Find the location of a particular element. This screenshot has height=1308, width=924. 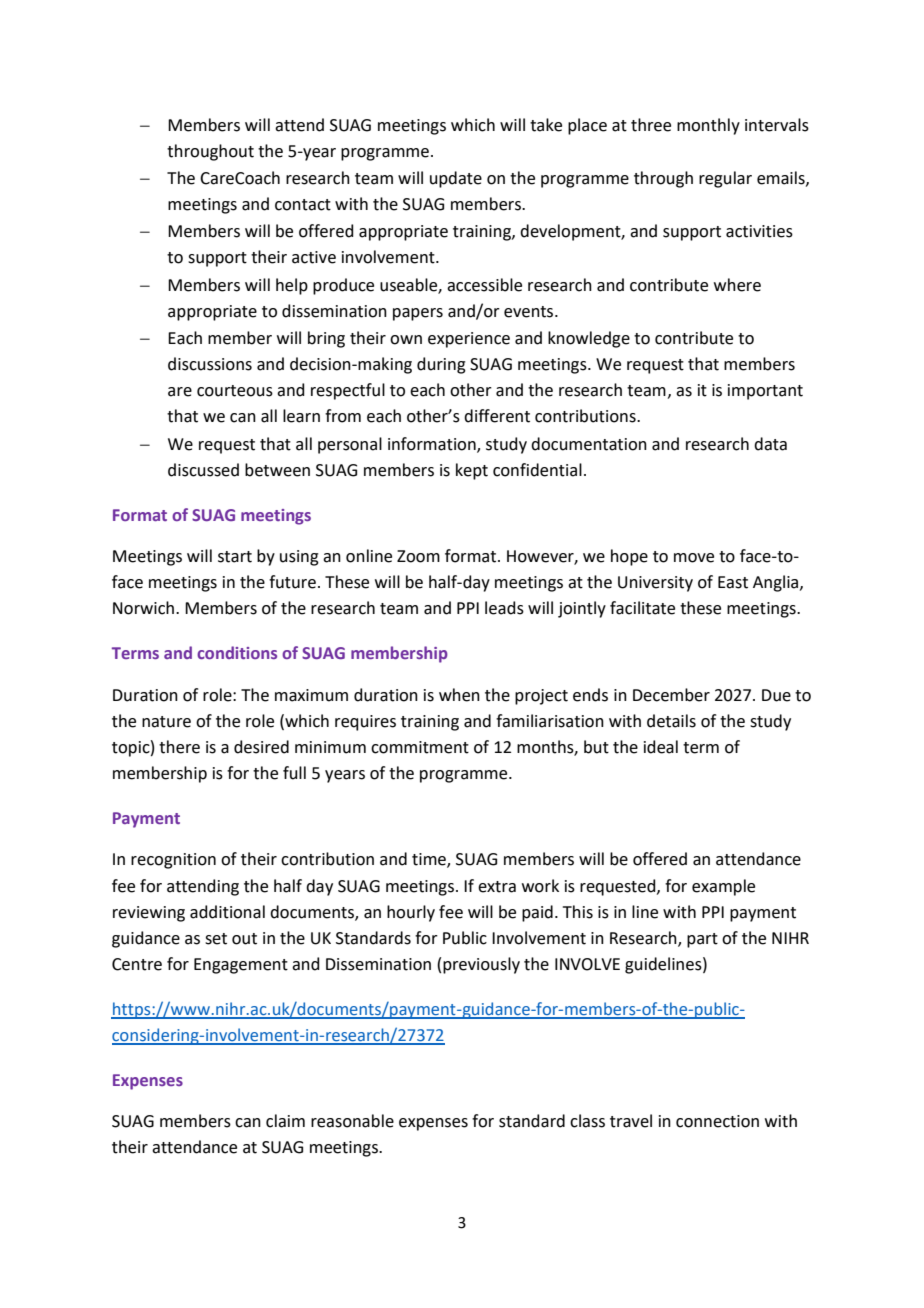

monthly is located at coordinates (708, 126).
